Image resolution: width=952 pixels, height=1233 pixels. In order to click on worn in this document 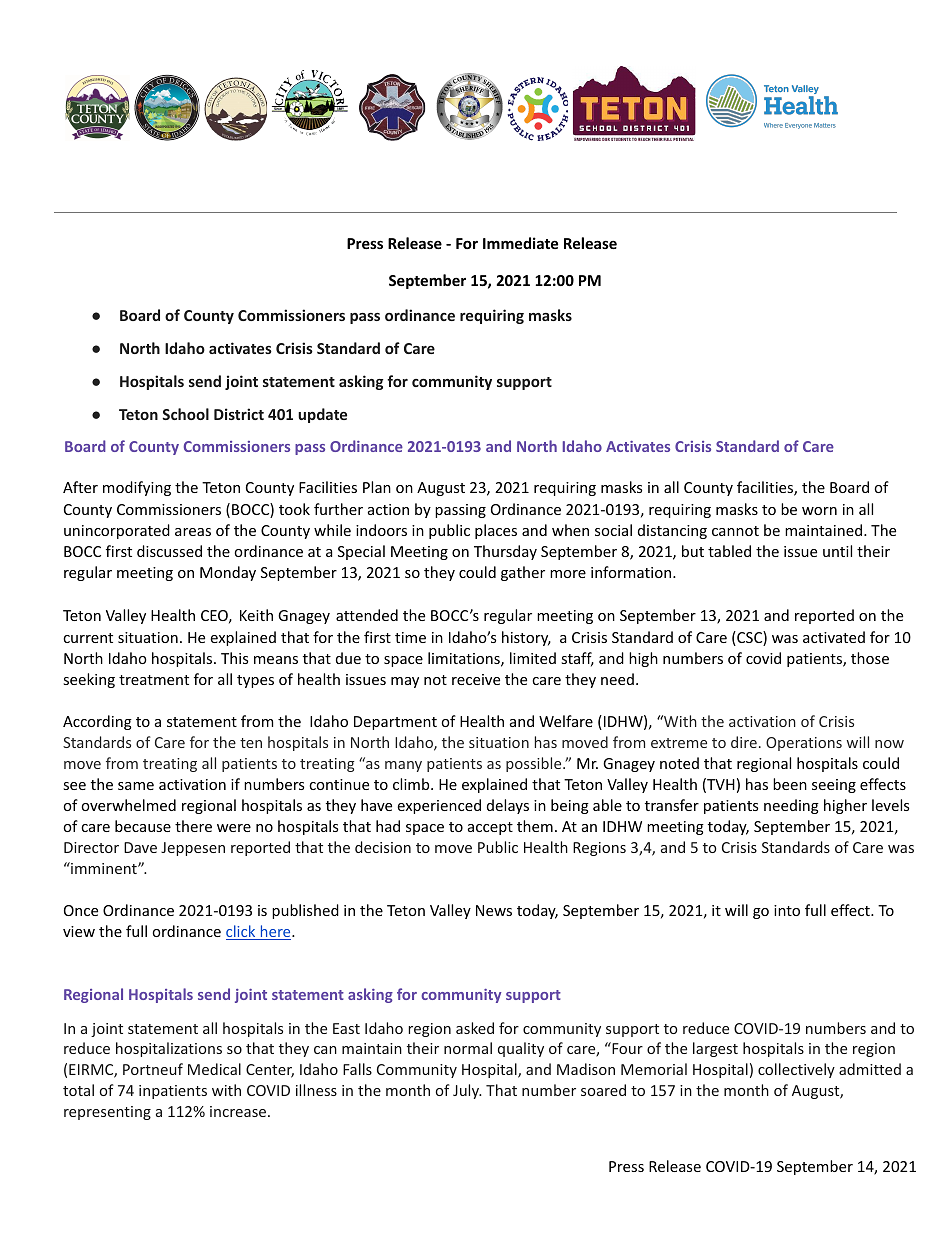, I will do `click(819, 511)`.
